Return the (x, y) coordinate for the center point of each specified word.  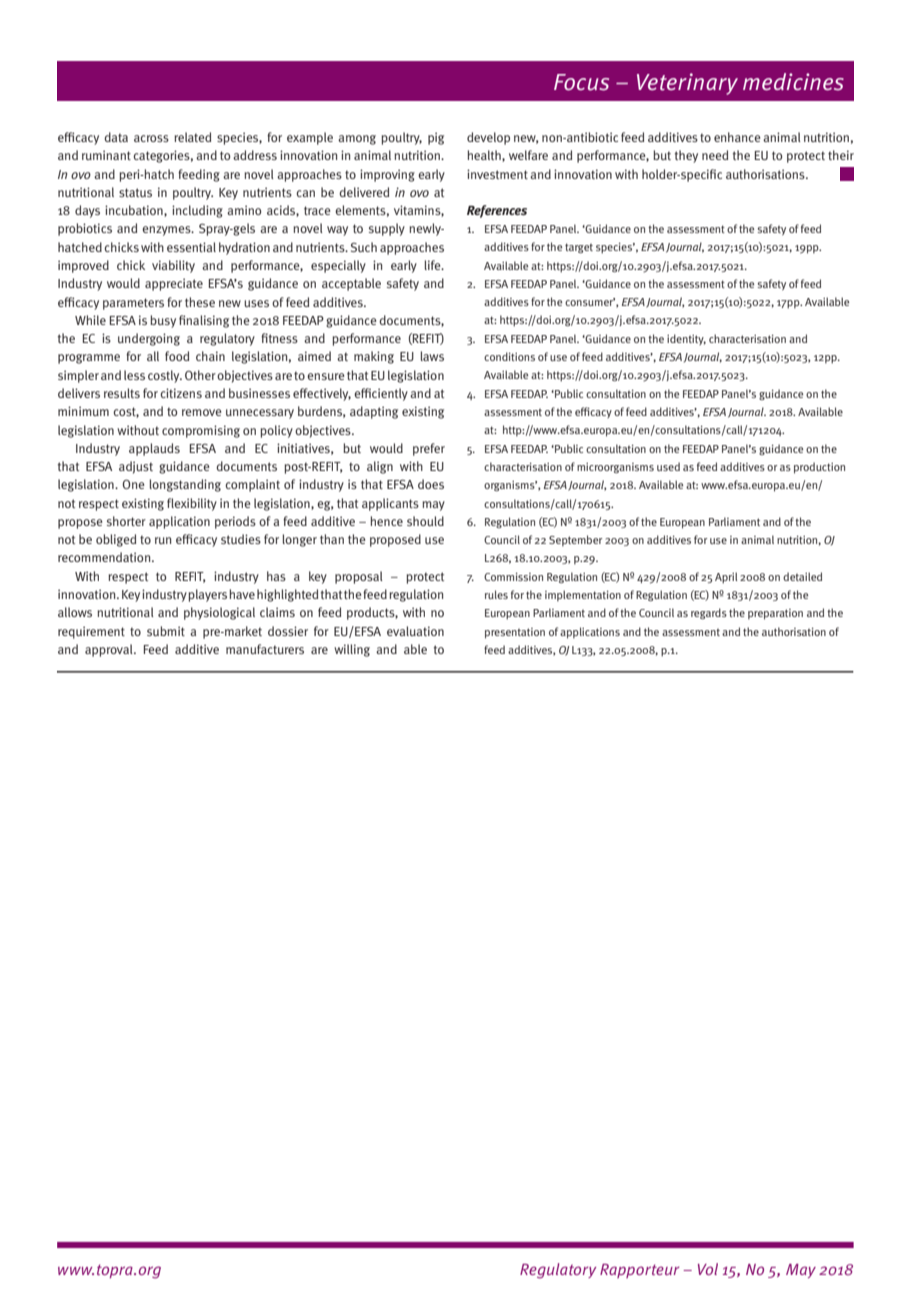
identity (686, 339)
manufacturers (265, 649)
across (151, 138)
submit (166, 631)
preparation (775, 614)
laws (432, 356)
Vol (708, 1269)
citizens (181, 393)
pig (436, 138)
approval (110, 650)
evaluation (415, 631)
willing (352, 650)
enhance (737, 137)
